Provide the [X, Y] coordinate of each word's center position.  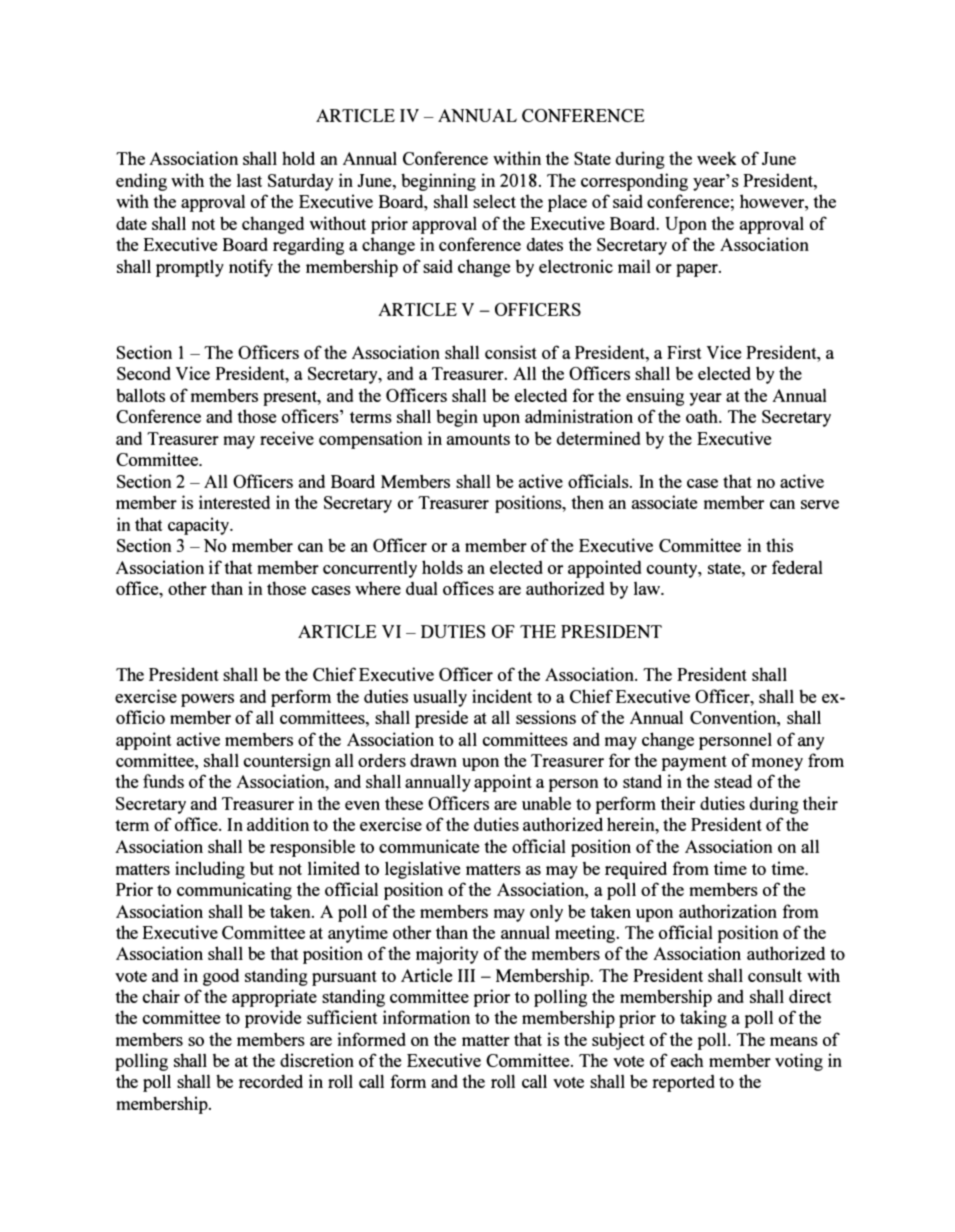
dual [421, 588]
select [494, 201]
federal [797, 567]
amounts [478, 439]
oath [703, 416]
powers [207, 700]
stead [733, 781]
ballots [140, 395]
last [249, 180]
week [716, 158]
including [210, 870]
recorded [271, 1081]
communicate [429, 846]
